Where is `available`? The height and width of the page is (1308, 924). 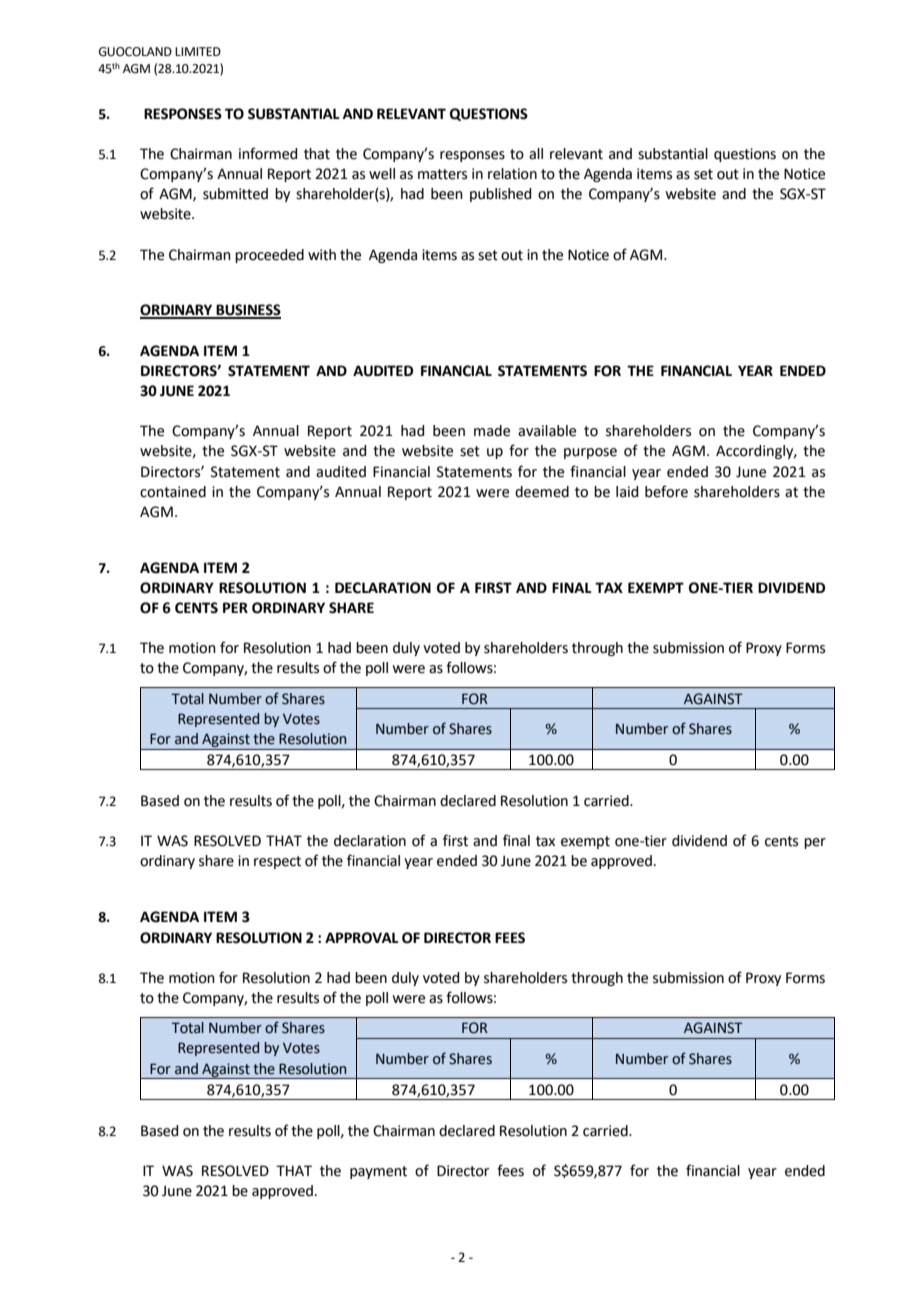
available is located at coordinates (547, 431).
